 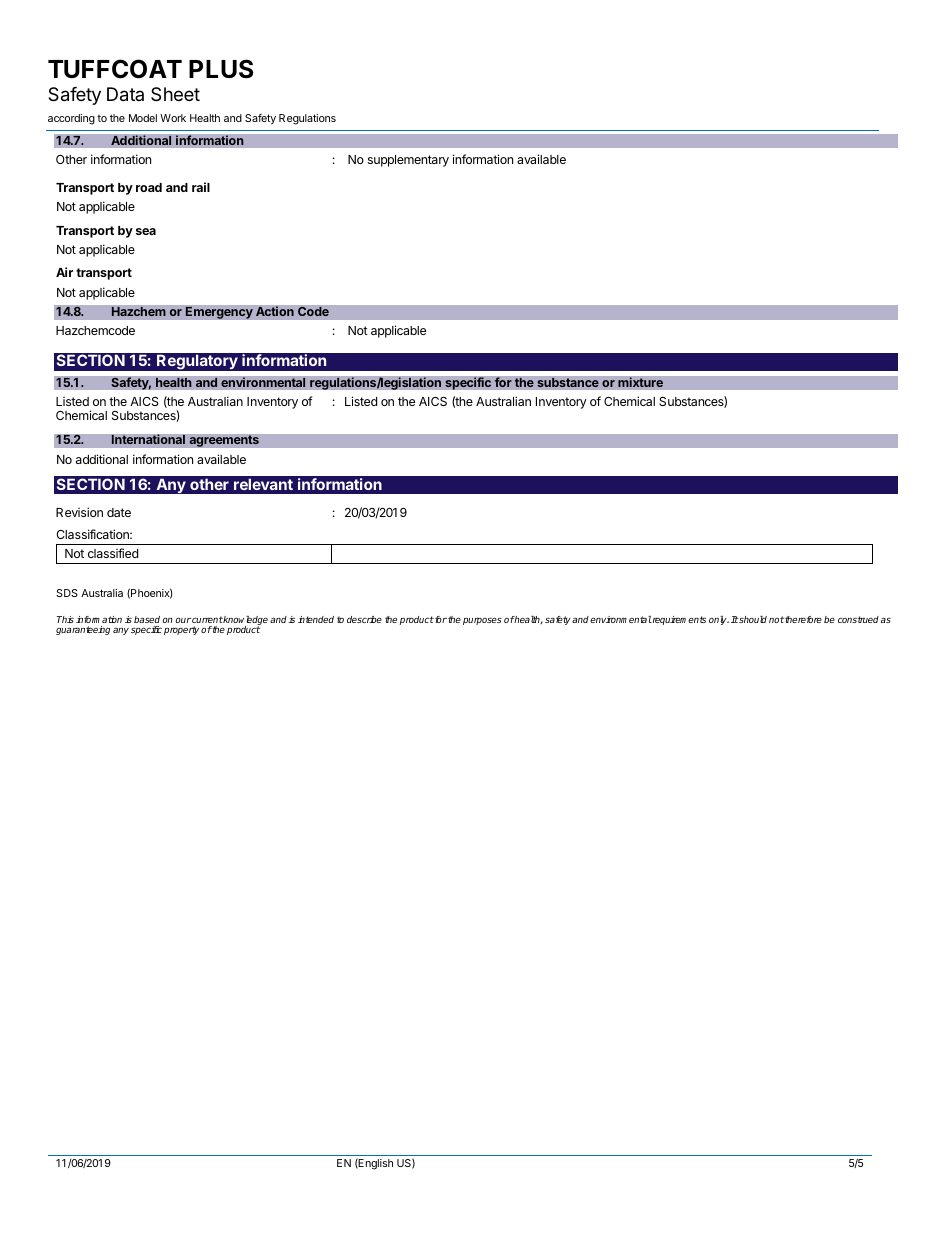 What do you see at coordinates (482, 621) in the page?
I see `purposes` at bounding box center [482, 621].
